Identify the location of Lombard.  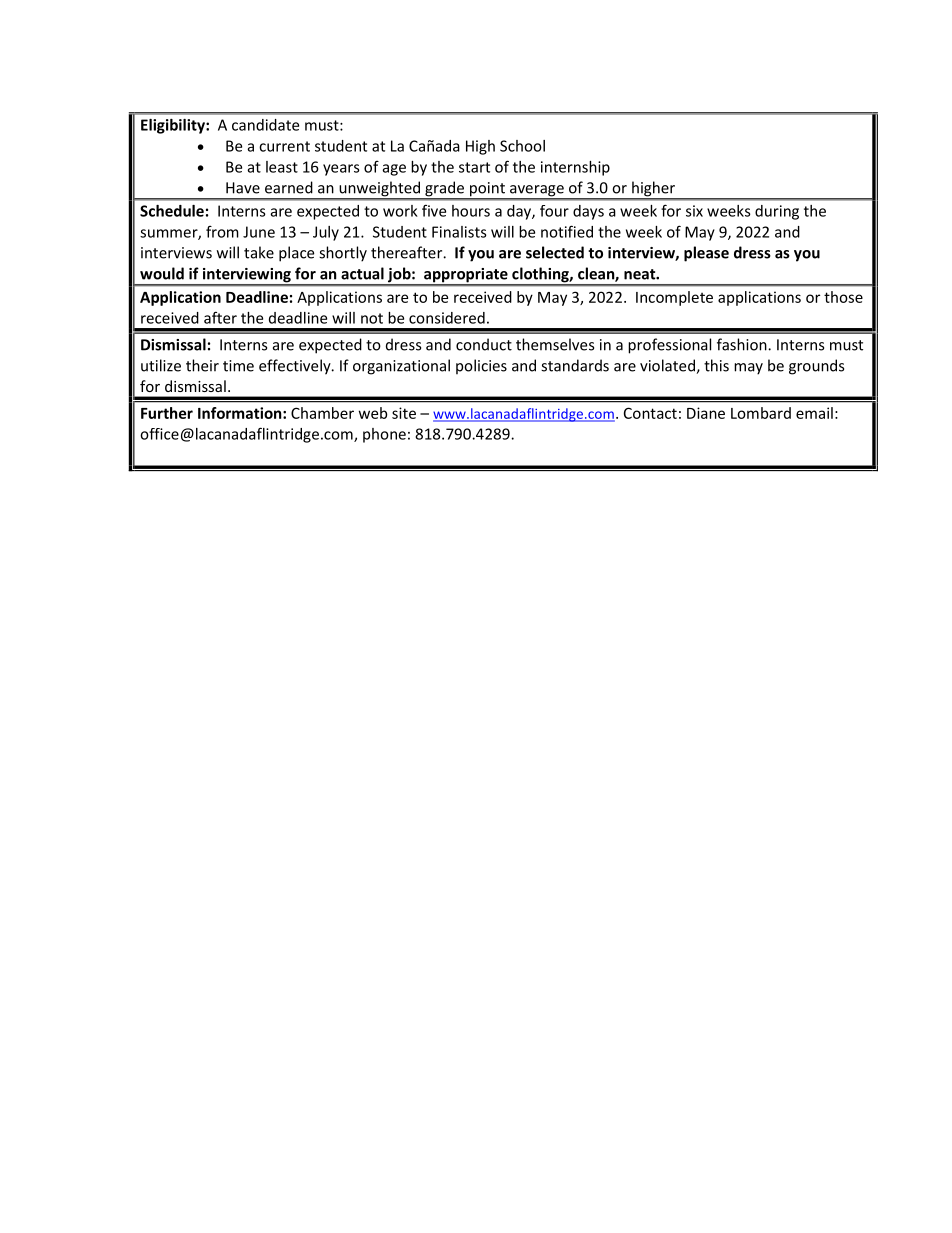
(761, 413).
